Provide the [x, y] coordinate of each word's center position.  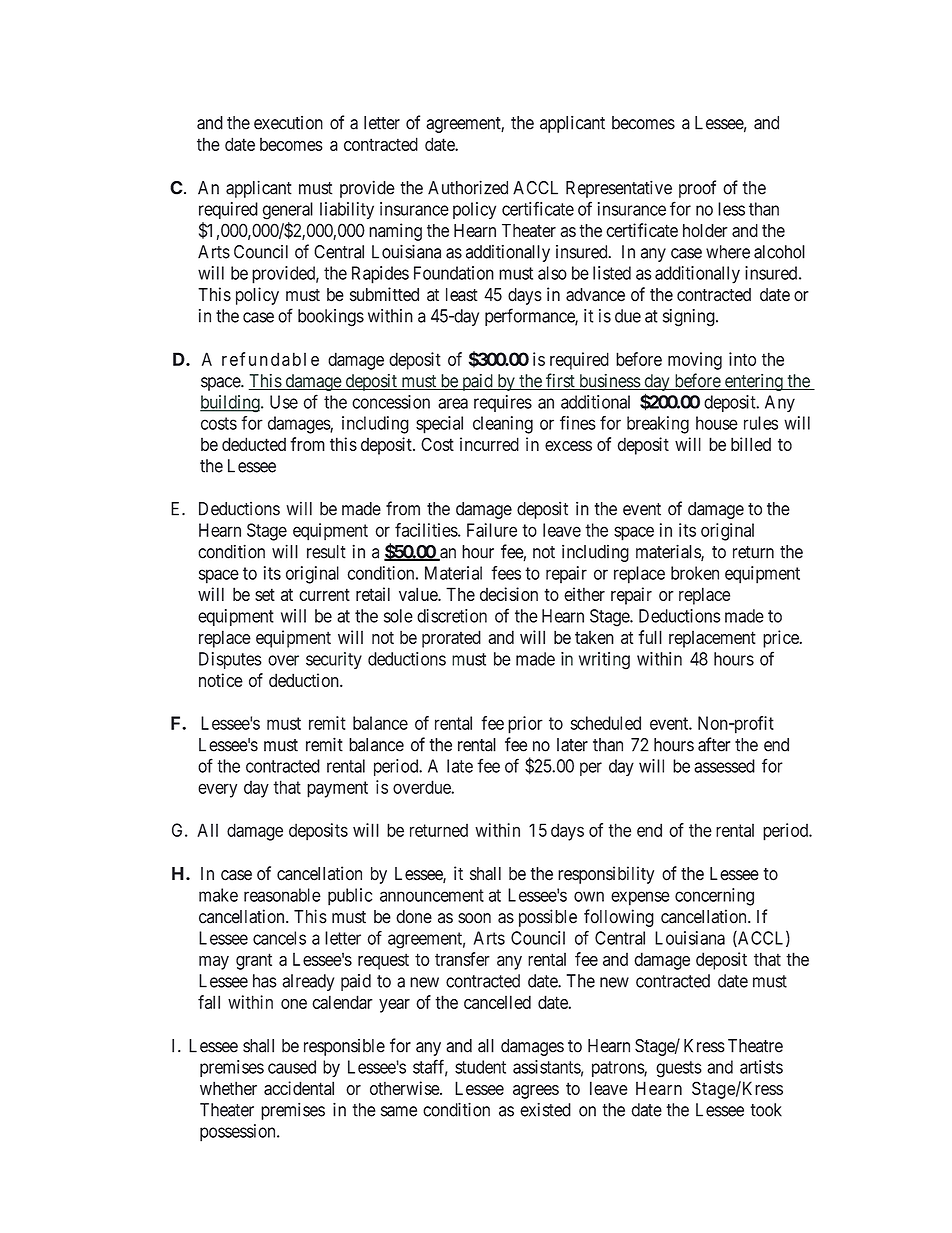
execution [288, 123]
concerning [714, 897]
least [462, 295]
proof [697, 189]
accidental [299, 1088]
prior [525, 725]
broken [695, 573]
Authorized [468, 187]
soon [474, 918]
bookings [331, 318]
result [326, 552]
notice [221, 680]
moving [695, 361]
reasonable [282, 895]
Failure [492, 530]
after [714, 744]
